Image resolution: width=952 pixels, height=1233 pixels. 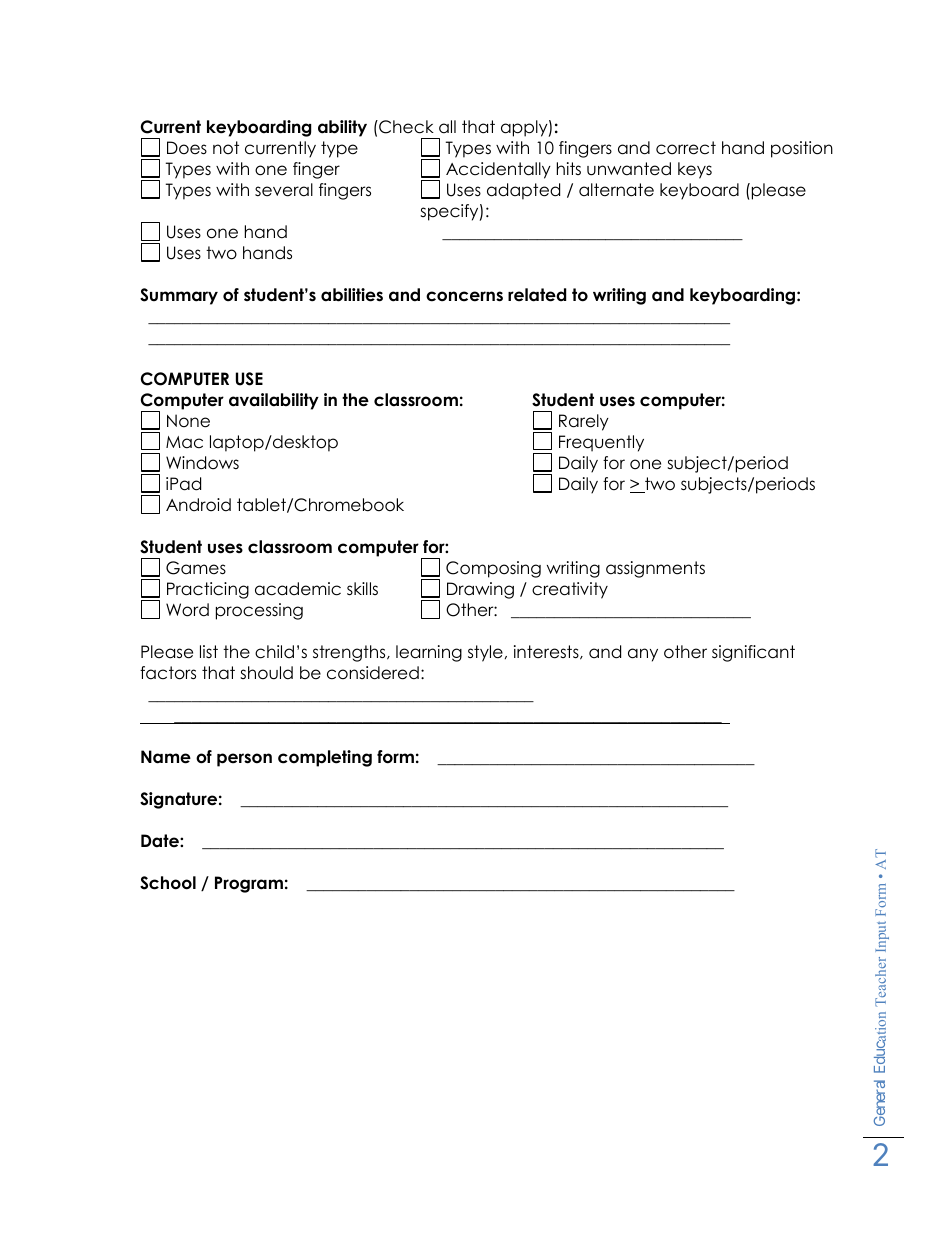 What do you see at coordinates (244, 760) in the screenshot?
I see `person` at bounding box center [244, 760].
